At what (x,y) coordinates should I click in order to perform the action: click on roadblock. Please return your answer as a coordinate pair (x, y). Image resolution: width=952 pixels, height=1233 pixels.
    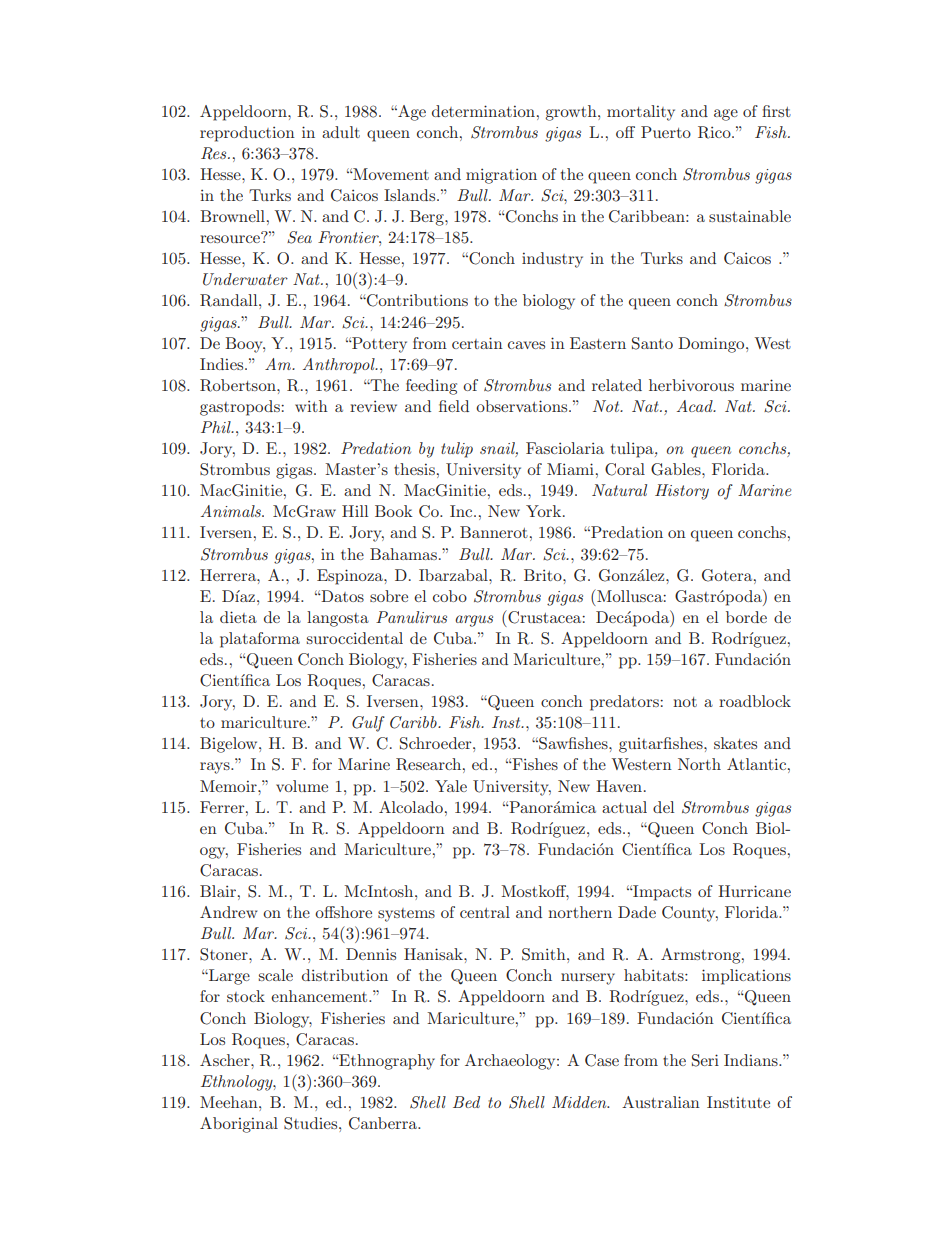
    Looking at the image, I should click on (755, 701).
